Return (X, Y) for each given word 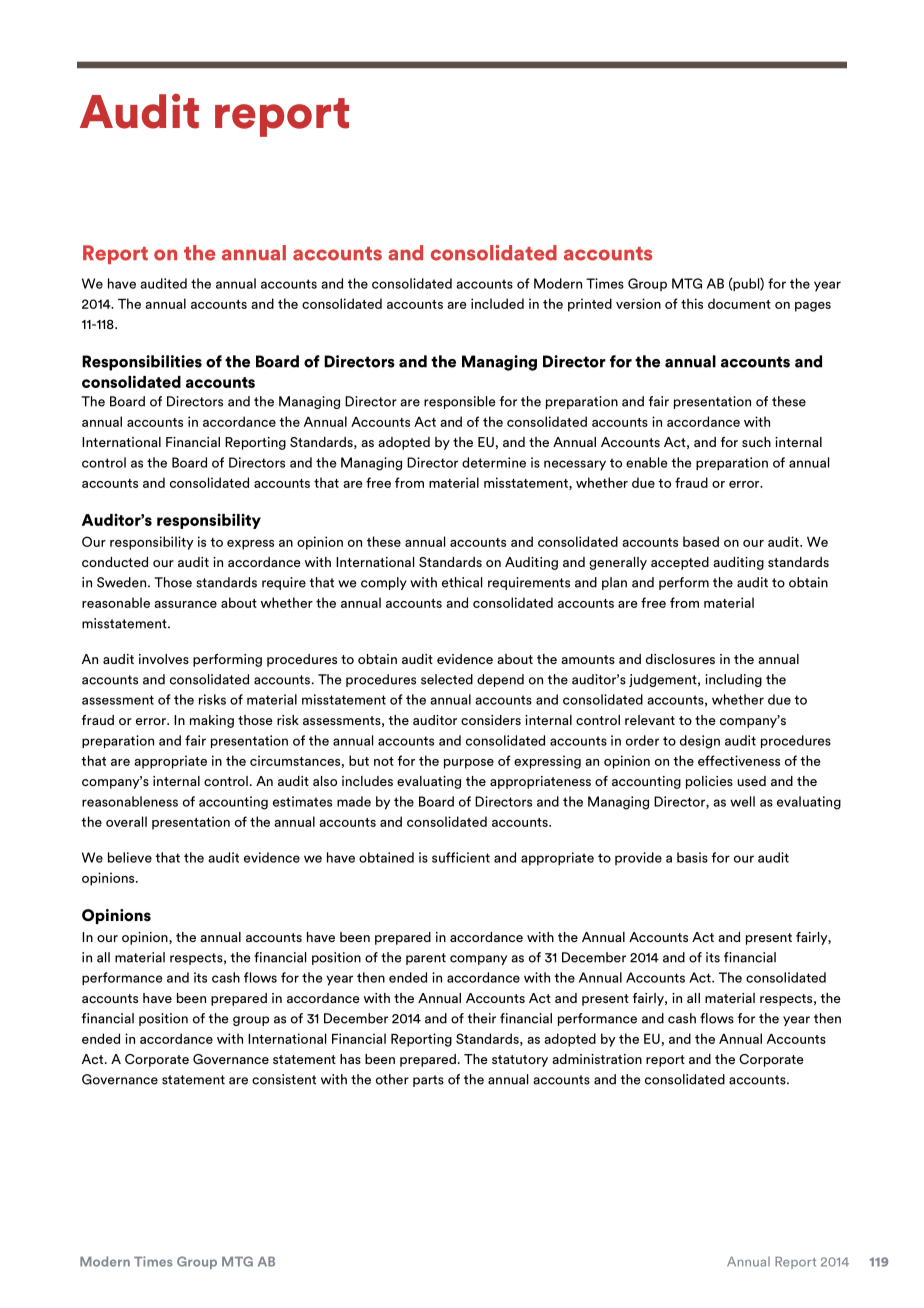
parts (428, 1081)
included (497, 303)
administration (597, 1059)
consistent (284, 1079)
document (739, 303)
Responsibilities (142, 363)
